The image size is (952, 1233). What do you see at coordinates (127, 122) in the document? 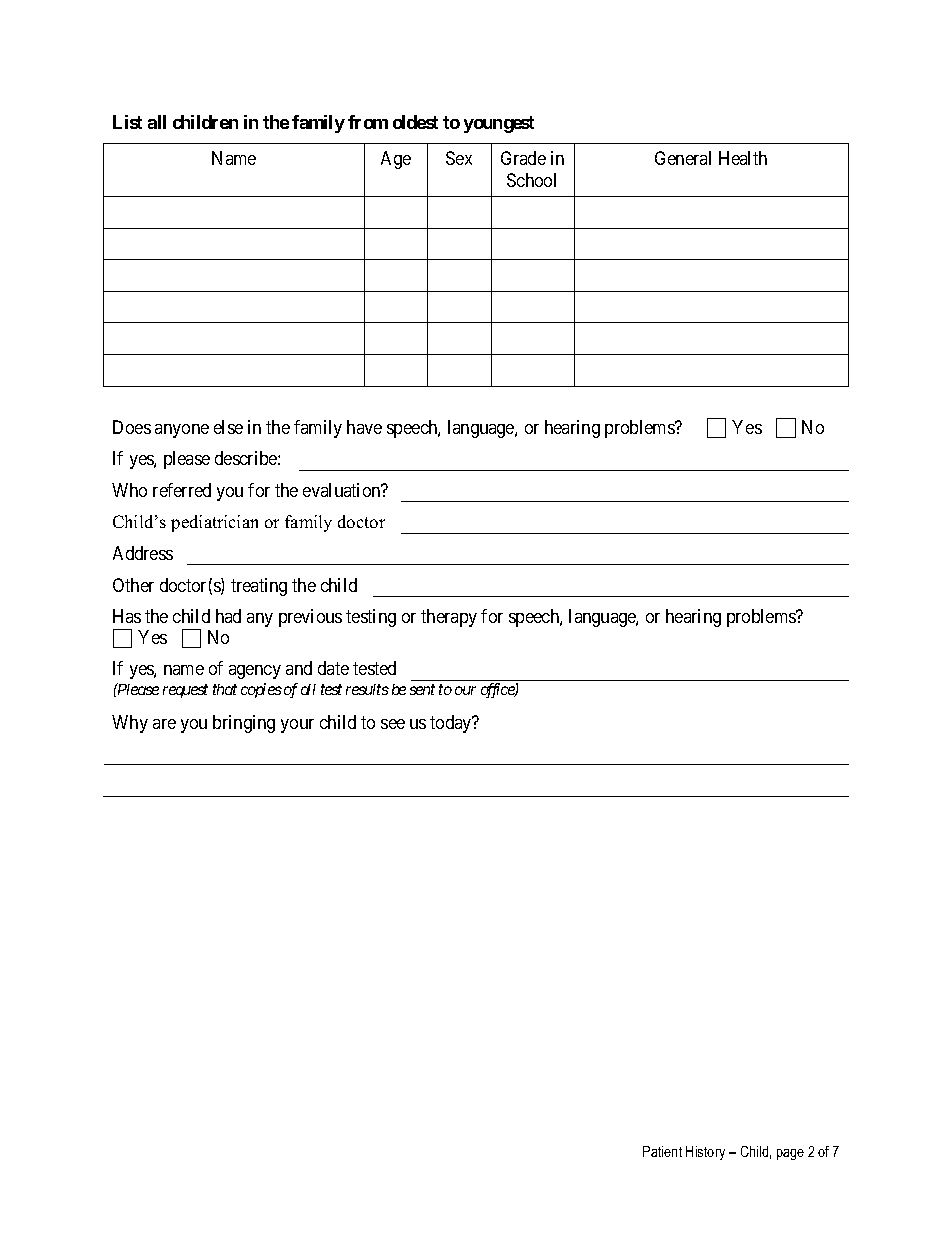
I see `List` at bounding box center [127, 122].
